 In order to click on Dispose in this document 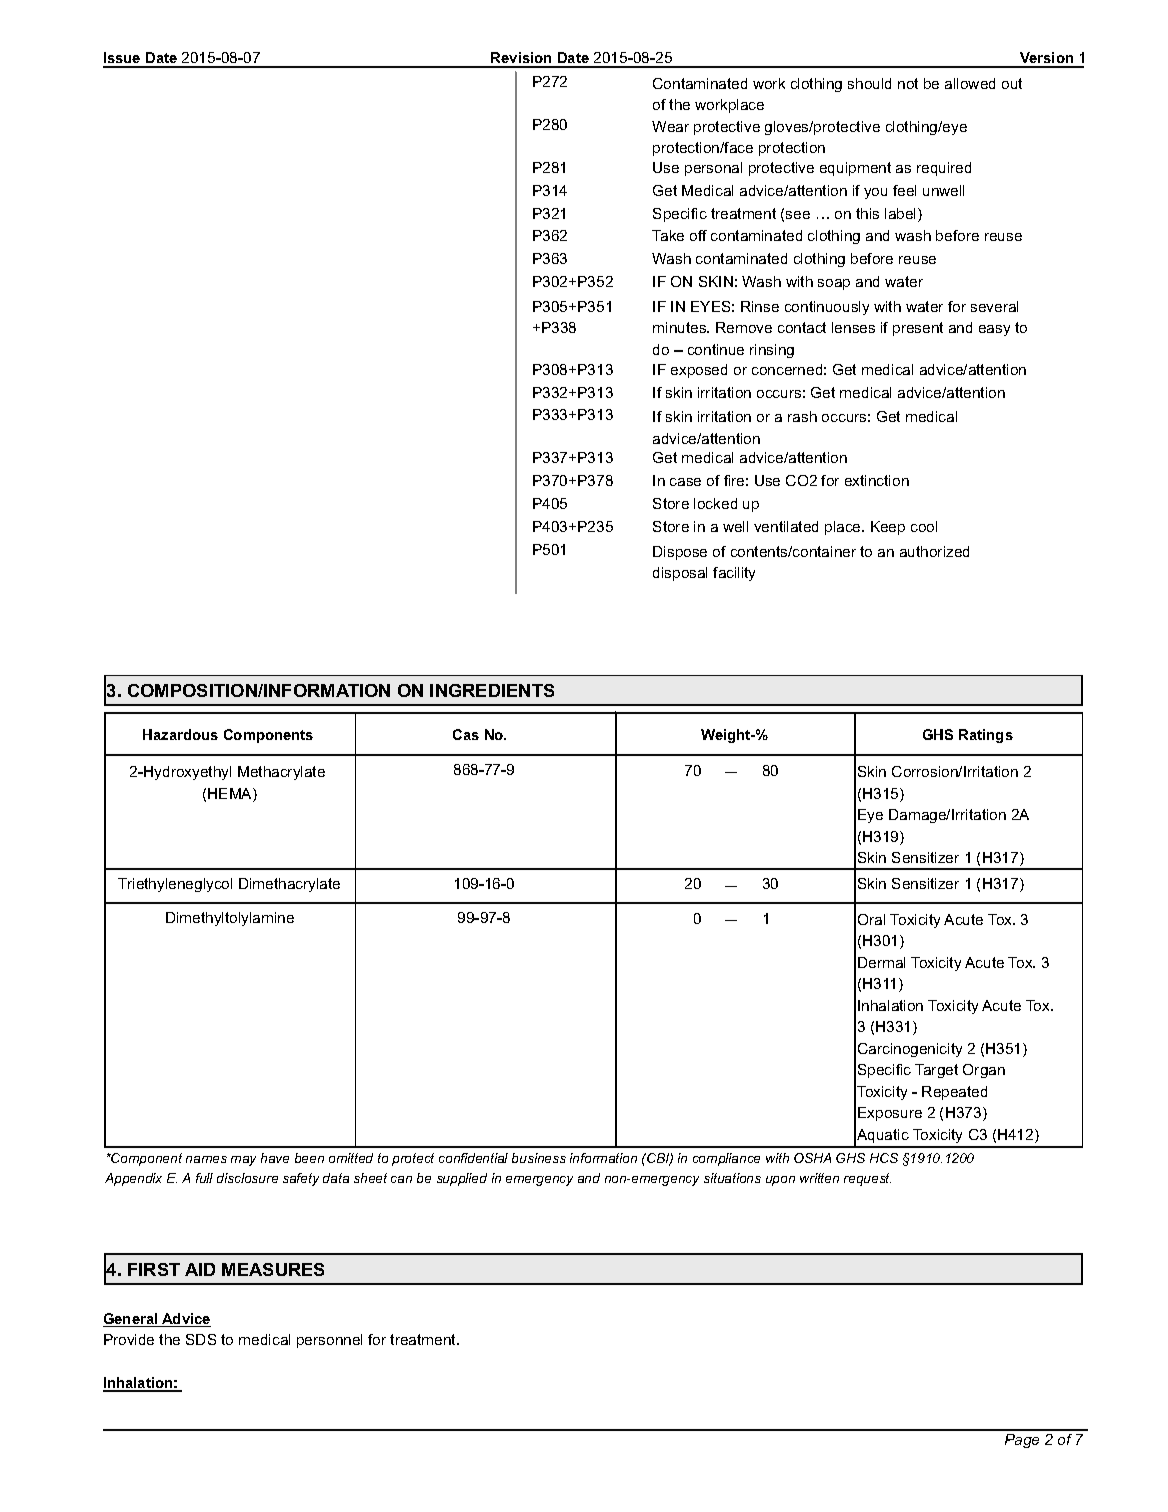, I will do `click(680, 553)`.
